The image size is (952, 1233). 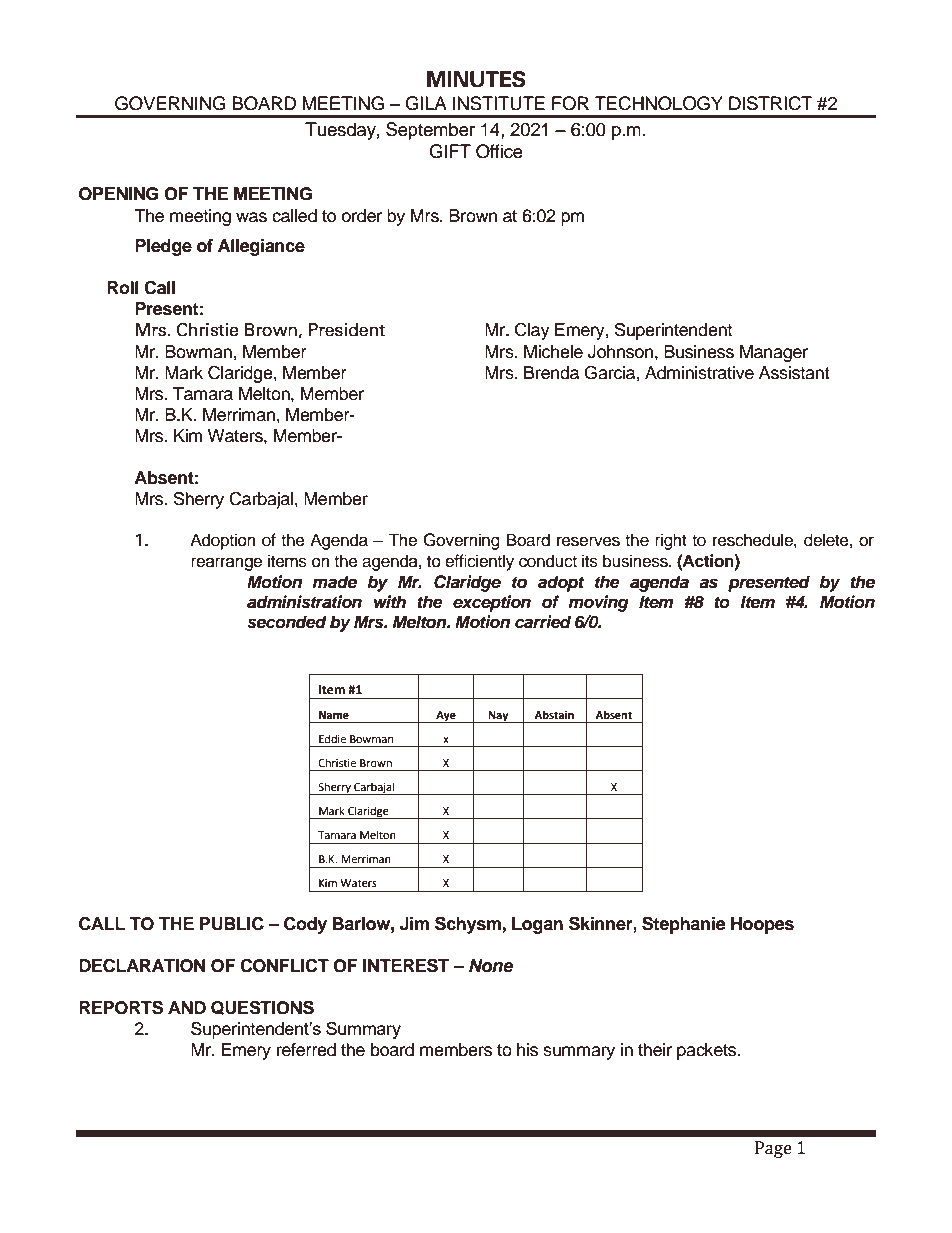 I want to click on OPENING, so click(x=119, y=194).
